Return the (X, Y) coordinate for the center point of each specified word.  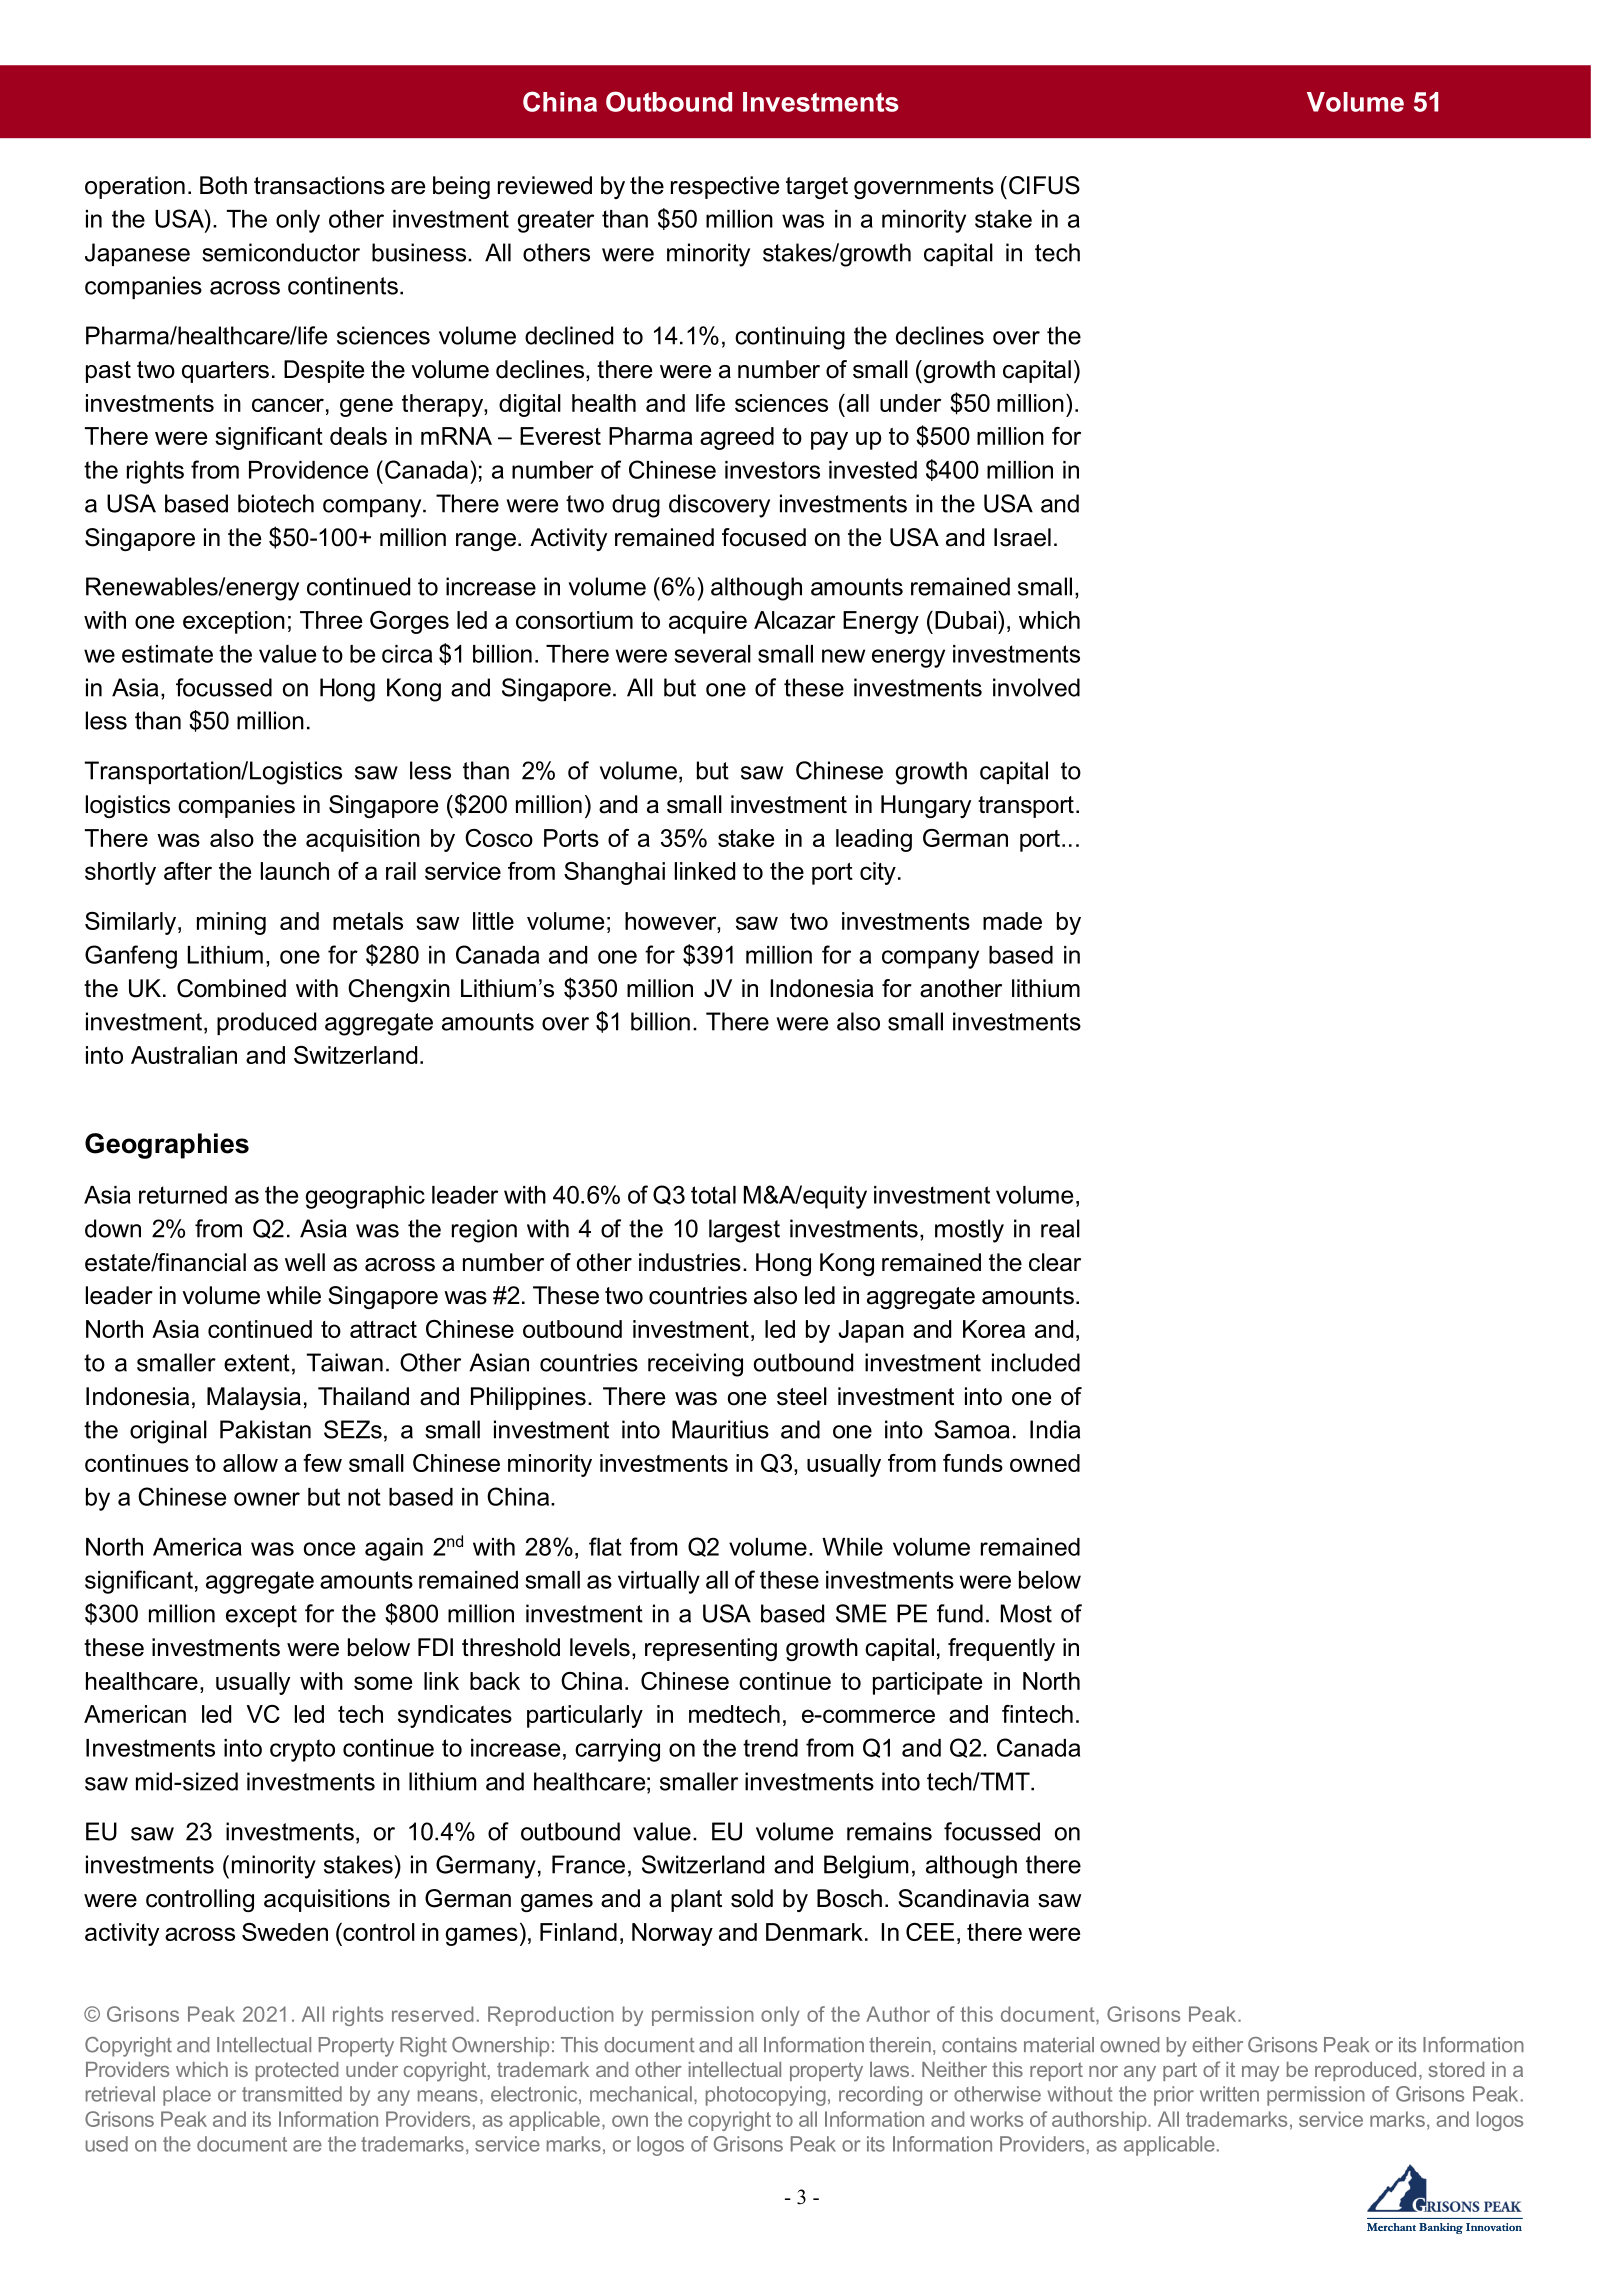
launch (295, 871)
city (878, 873)
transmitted (292, 2094)
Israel (1022, 537)
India (1055, 1429)
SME (861, 1613)
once (329, 1549)
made (1012, 921)
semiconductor (281, 252)
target (817, 188)
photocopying (766, 2096)
